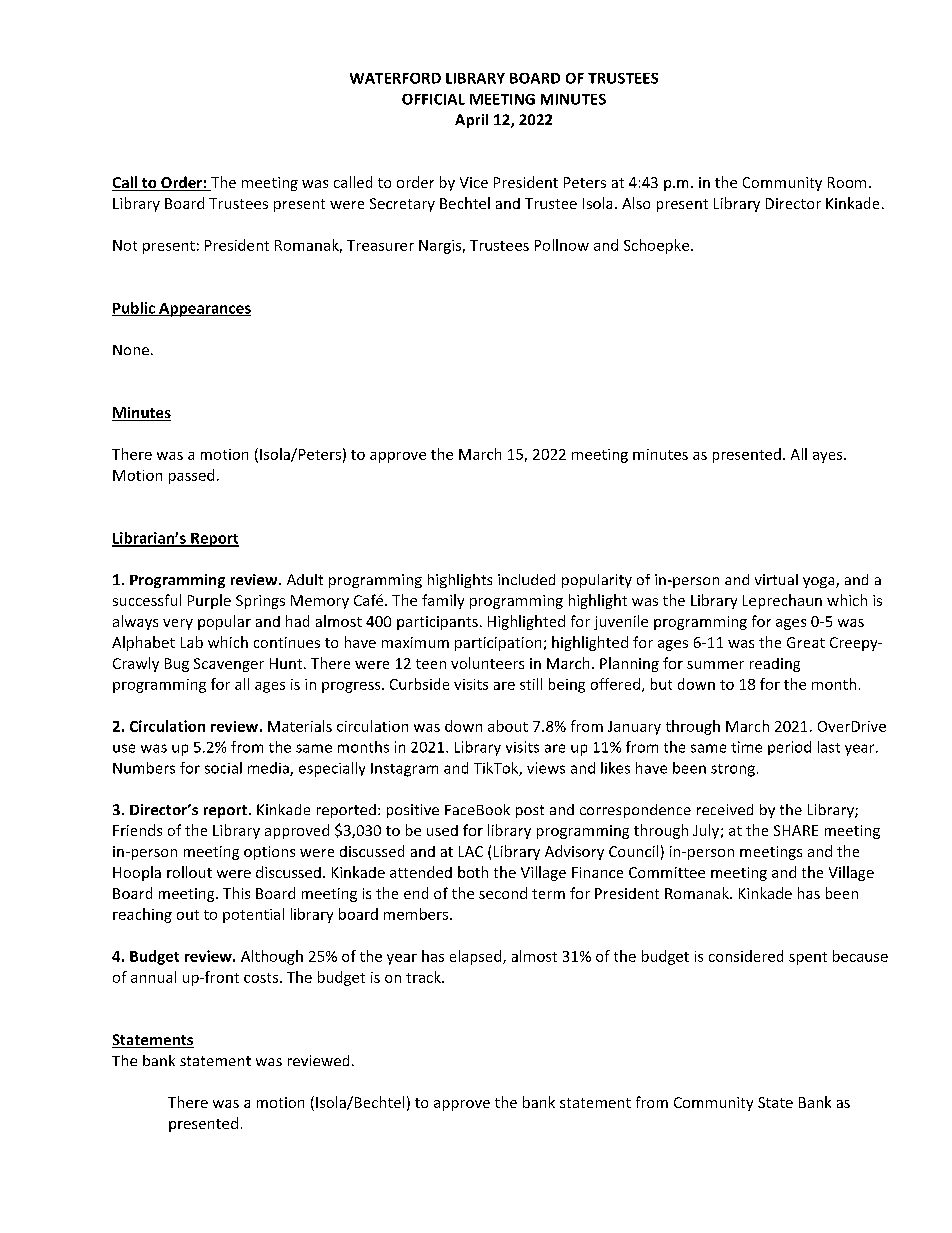 Image resolution: width=952 pixels, height=1233 pixels. I want to click on Treasurer, so click(380, 245).
